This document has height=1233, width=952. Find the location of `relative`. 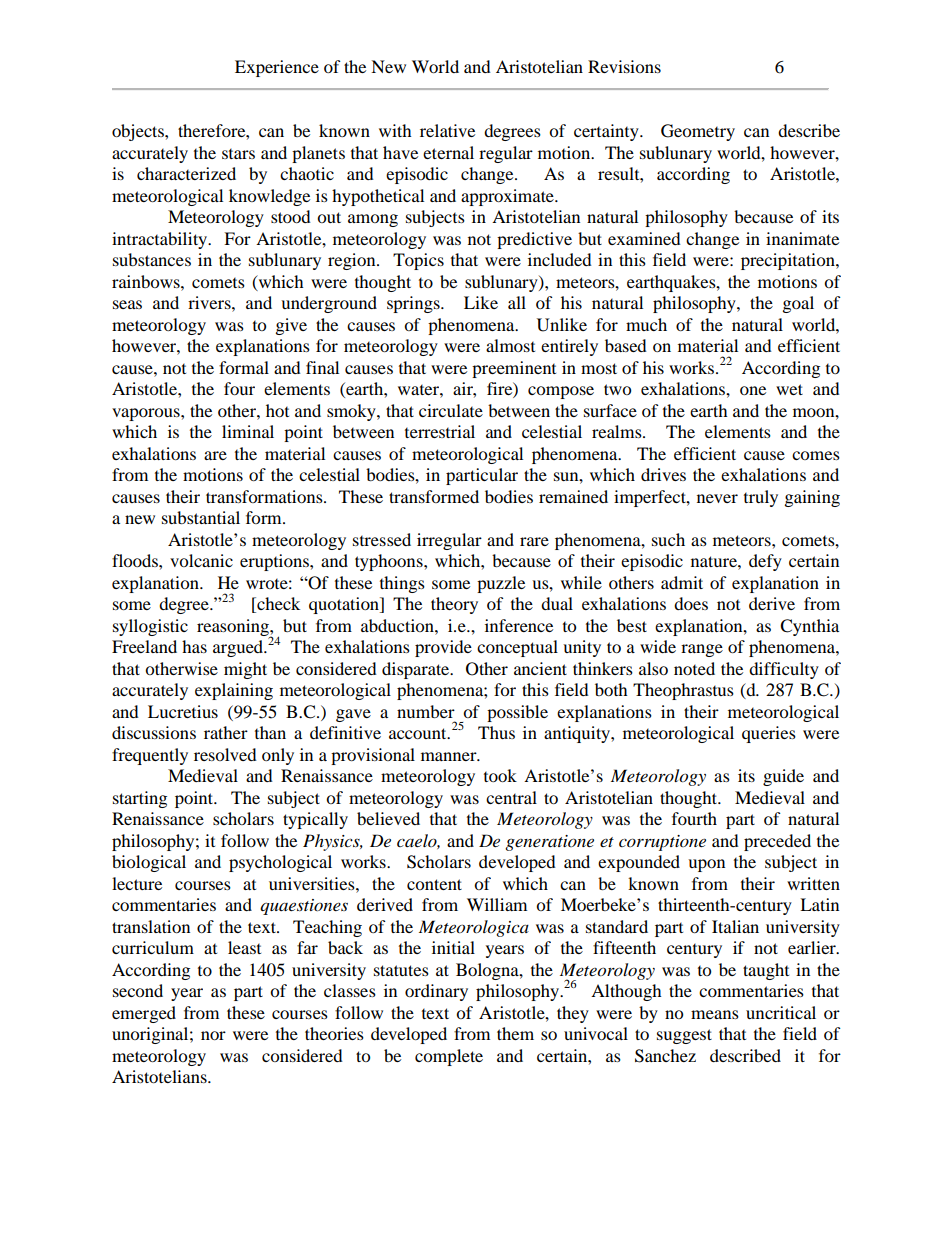

relative is located at coordinates (447, 130).
